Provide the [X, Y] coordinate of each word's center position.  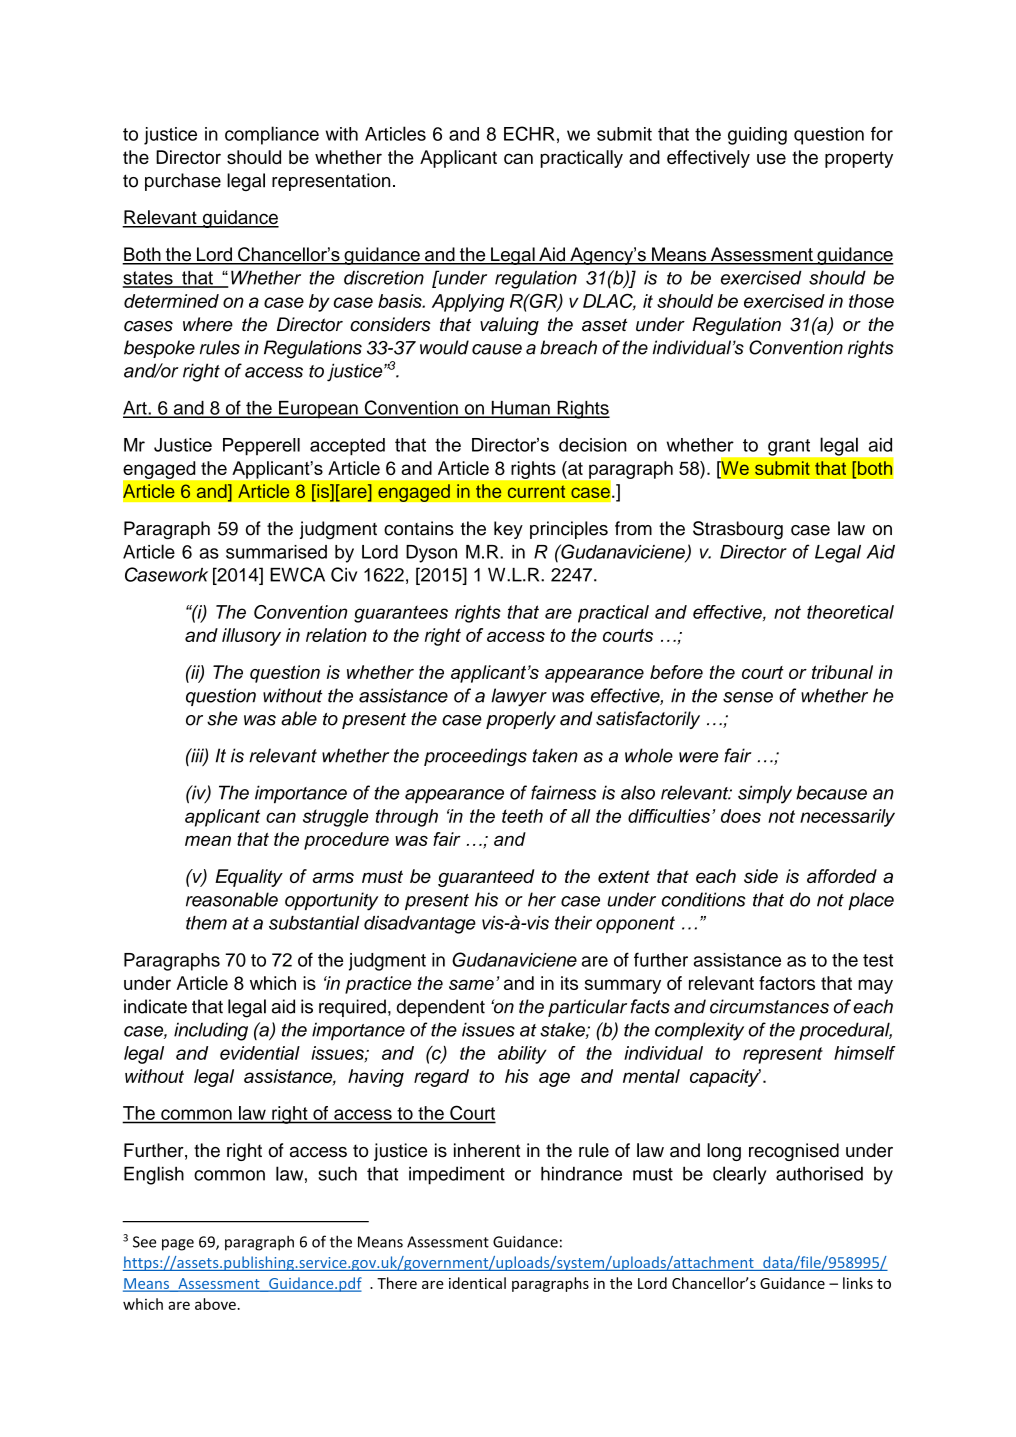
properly [521, 720]
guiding [757, 136]
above [216, 1304]
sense [748, 697]
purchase [183, 182]
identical [477, 1283]
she [222, 718]
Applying [468, 303]
